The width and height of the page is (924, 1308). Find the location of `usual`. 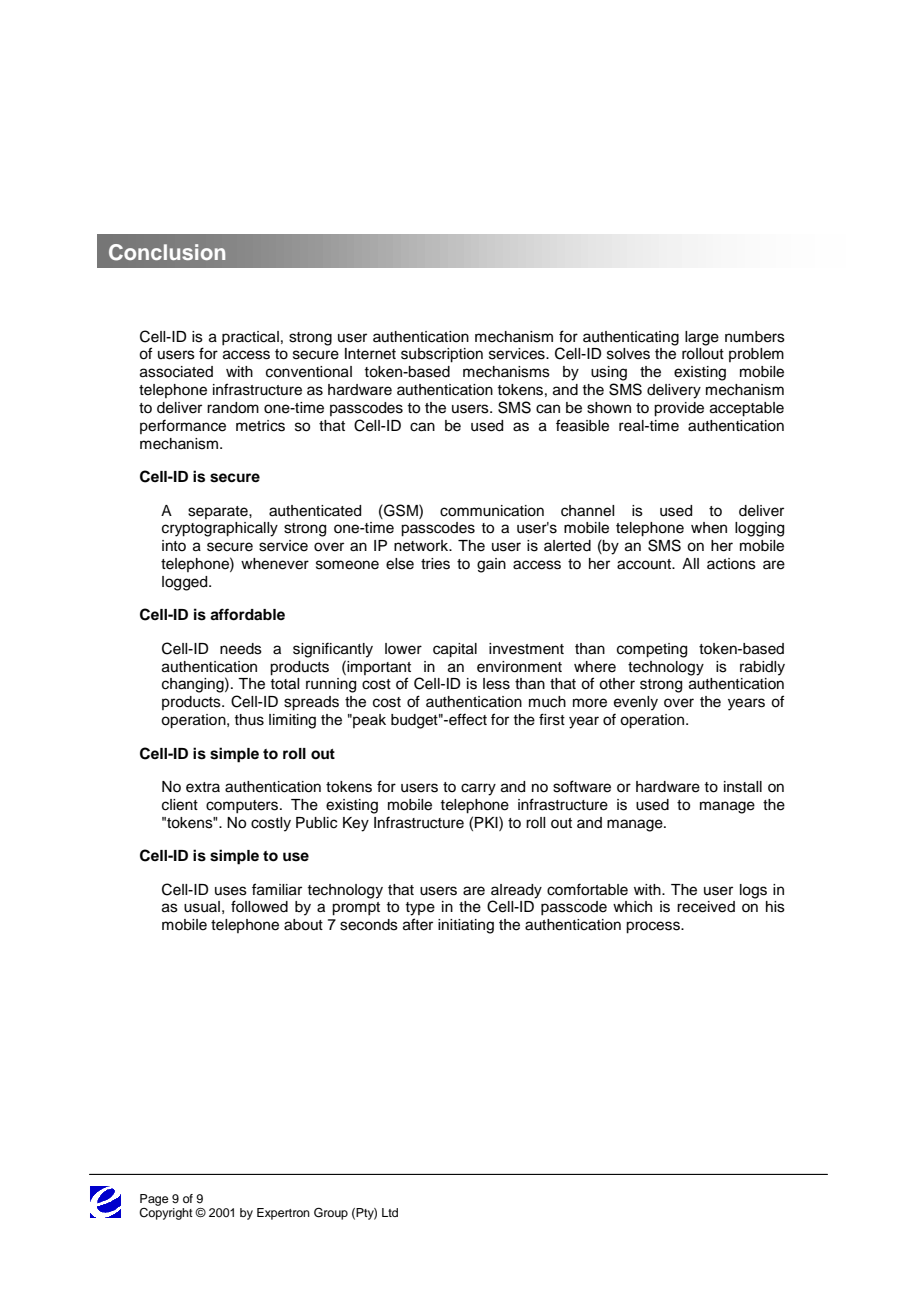

usual is located at coordinates (202, 907).
